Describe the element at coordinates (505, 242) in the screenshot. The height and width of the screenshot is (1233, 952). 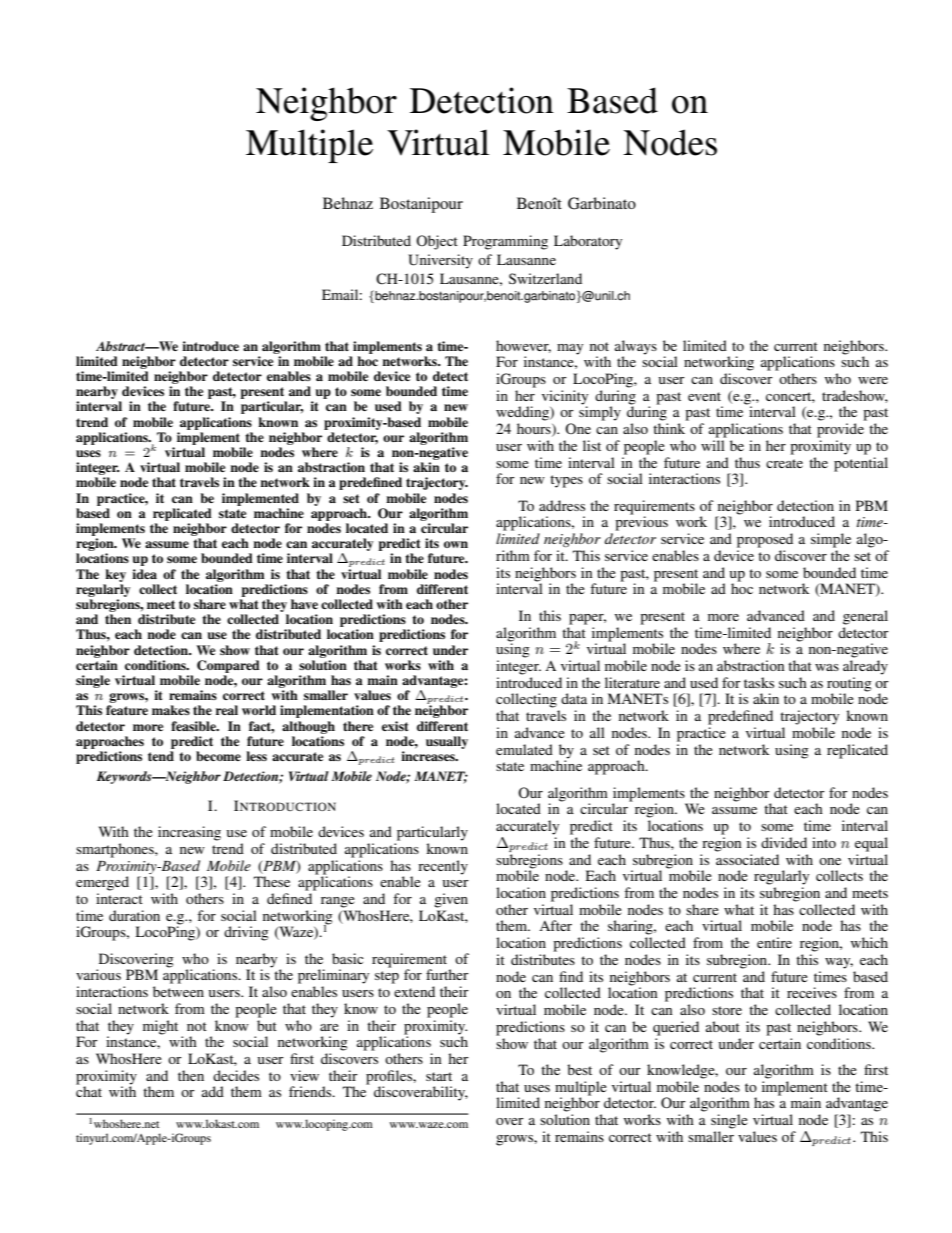
I see `Programming` at that location.
